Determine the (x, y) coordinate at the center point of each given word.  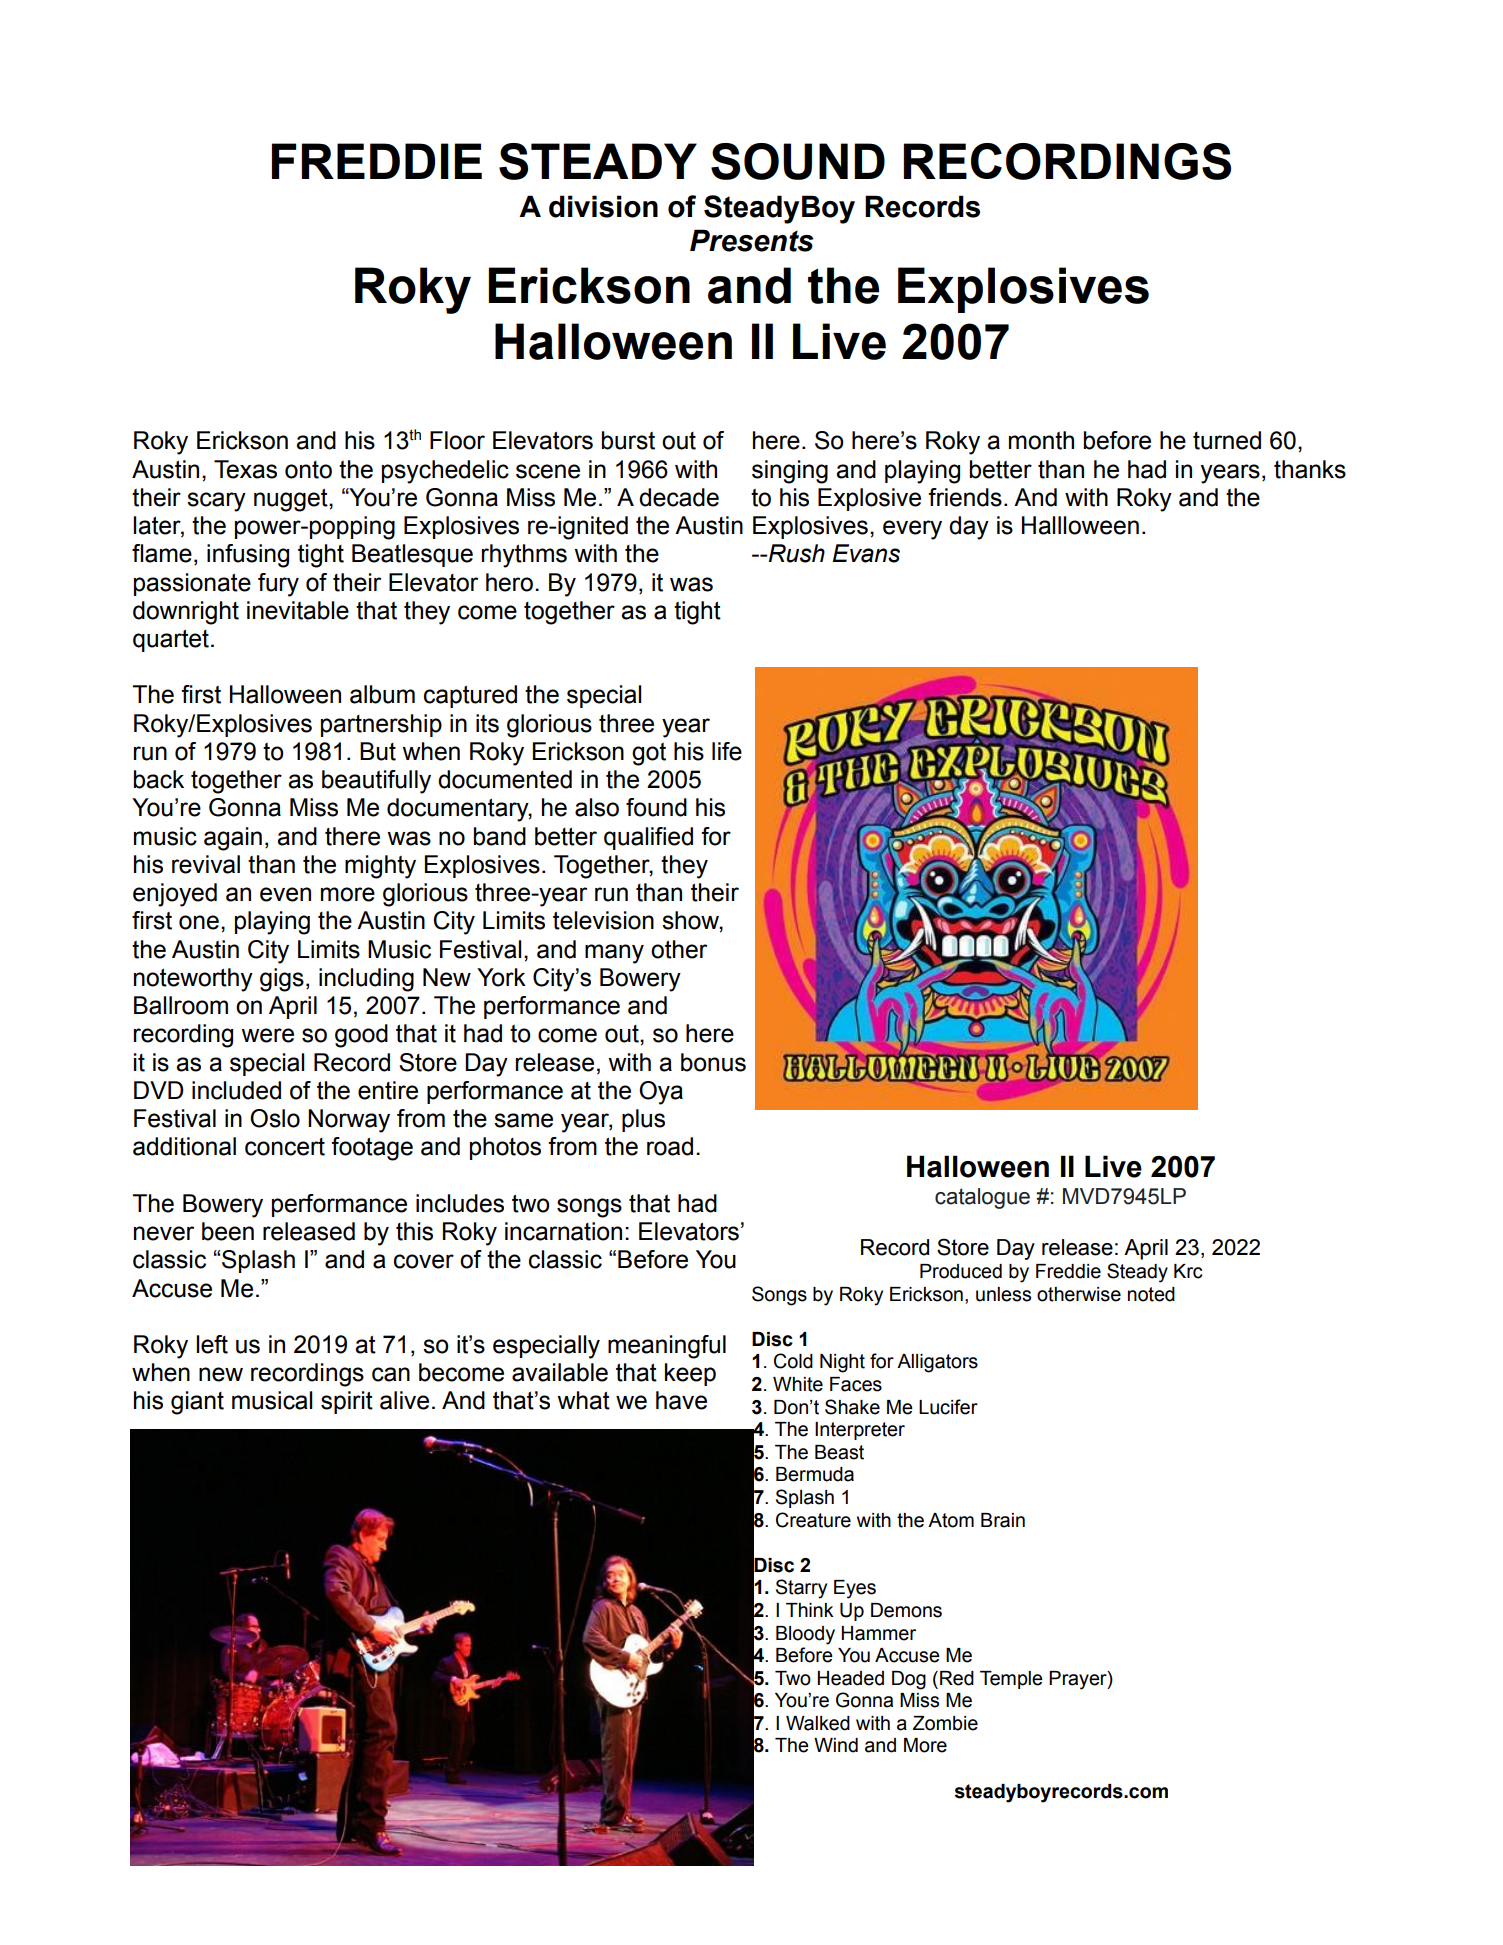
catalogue (982, 1198)
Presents (751, 240)
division (603, 206)
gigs (282, 980)
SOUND (798, 161)
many (614, 954)
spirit (347, 1402)
